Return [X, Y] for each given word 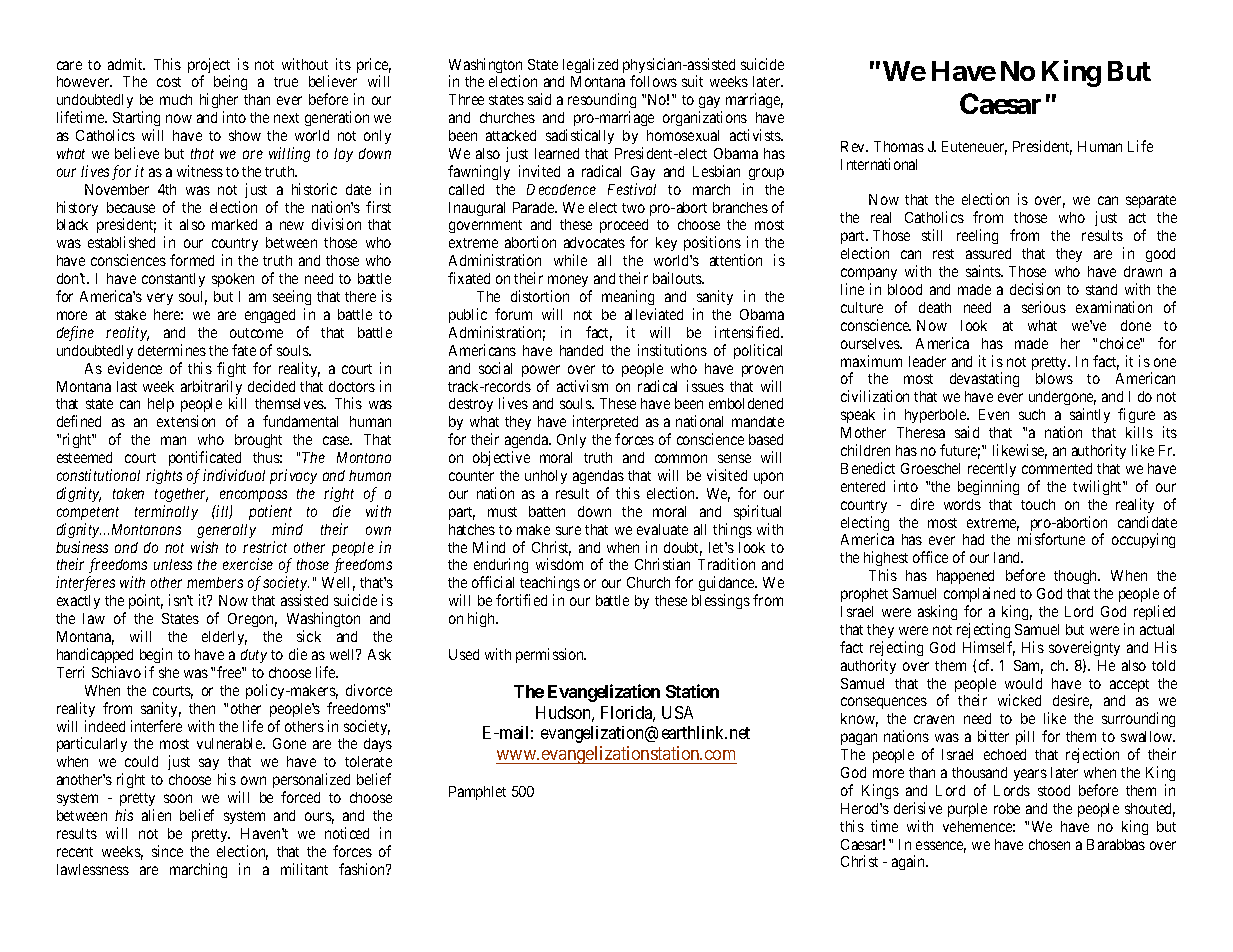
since [167, 851]
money [570, 283]
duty [254, 656]
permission [551, 655]
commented [1057, 468]
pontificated [205, 458]
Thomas [899, 146]
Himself [989, 648]
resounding [602, 102]
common [681, 458]
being [230, 82]
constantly [173, 280]
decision [1035, 289]
